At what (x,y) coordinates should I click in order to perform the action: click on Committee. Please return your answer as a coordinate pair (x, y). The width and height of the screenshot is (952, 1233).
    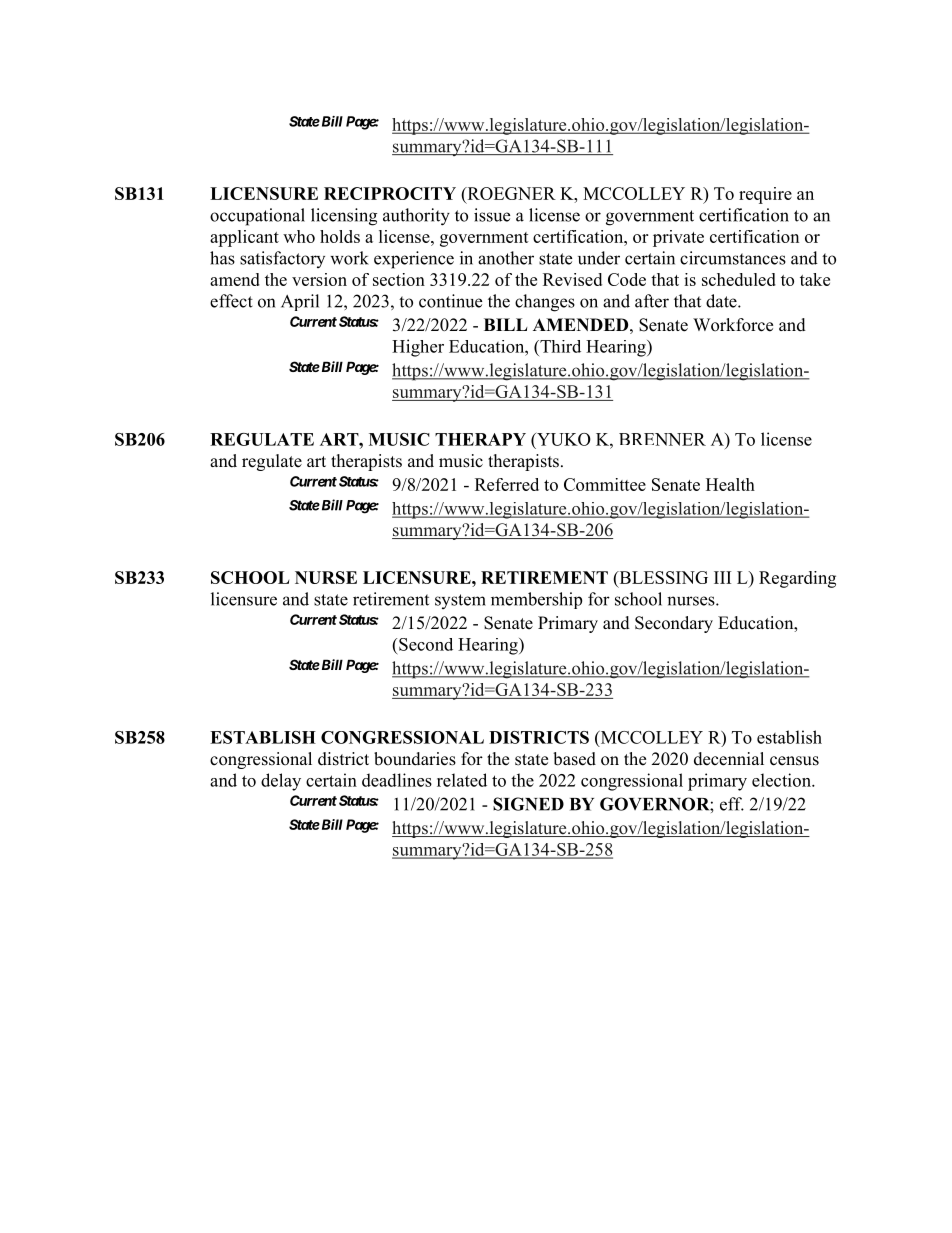
    Looking at the image, I should click on (605, 484).
